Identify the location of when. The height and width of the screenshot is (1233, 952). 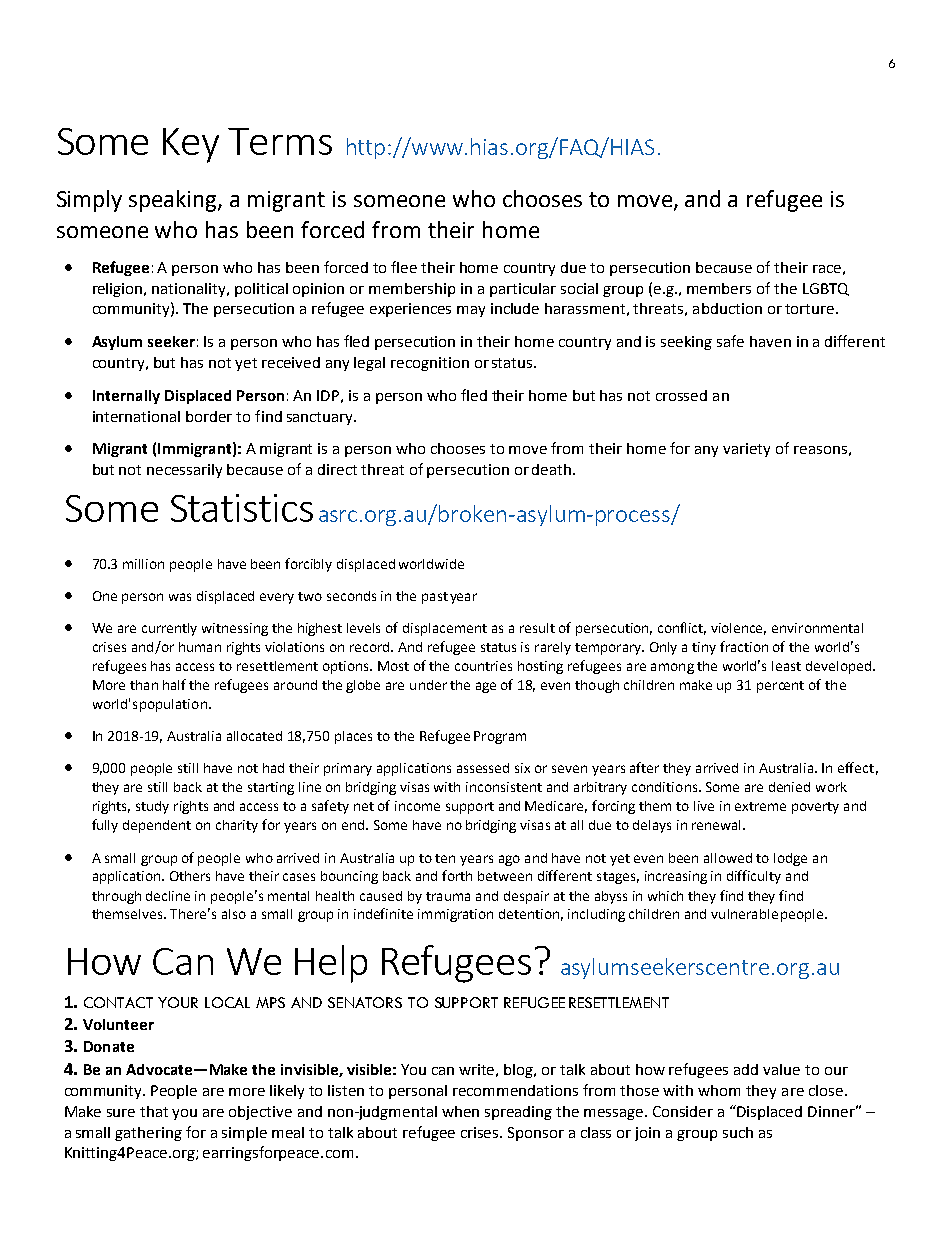
(460, 1111).
